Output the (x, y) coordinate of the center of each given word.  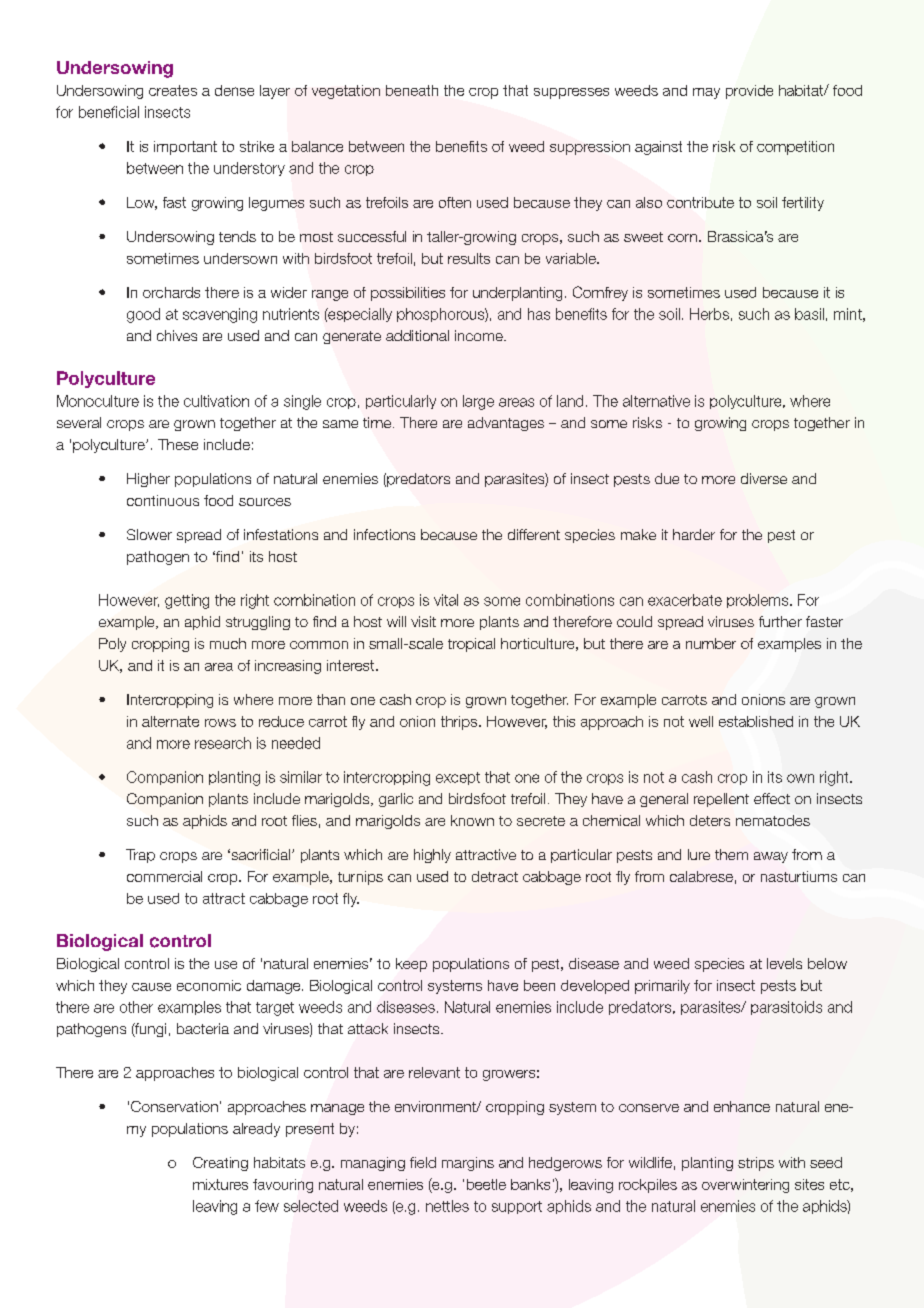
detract (495, 876)
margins (468, 1164)
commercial (164, 876)
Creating (220, 1164)
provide (749, 92)
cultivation (216, 401)
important (185, 148)
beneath (412, 90)
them (731, 854)
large (478, 402)
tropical (471, 645)
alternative (656, 401)
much (228, 643)
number (711, 643)
